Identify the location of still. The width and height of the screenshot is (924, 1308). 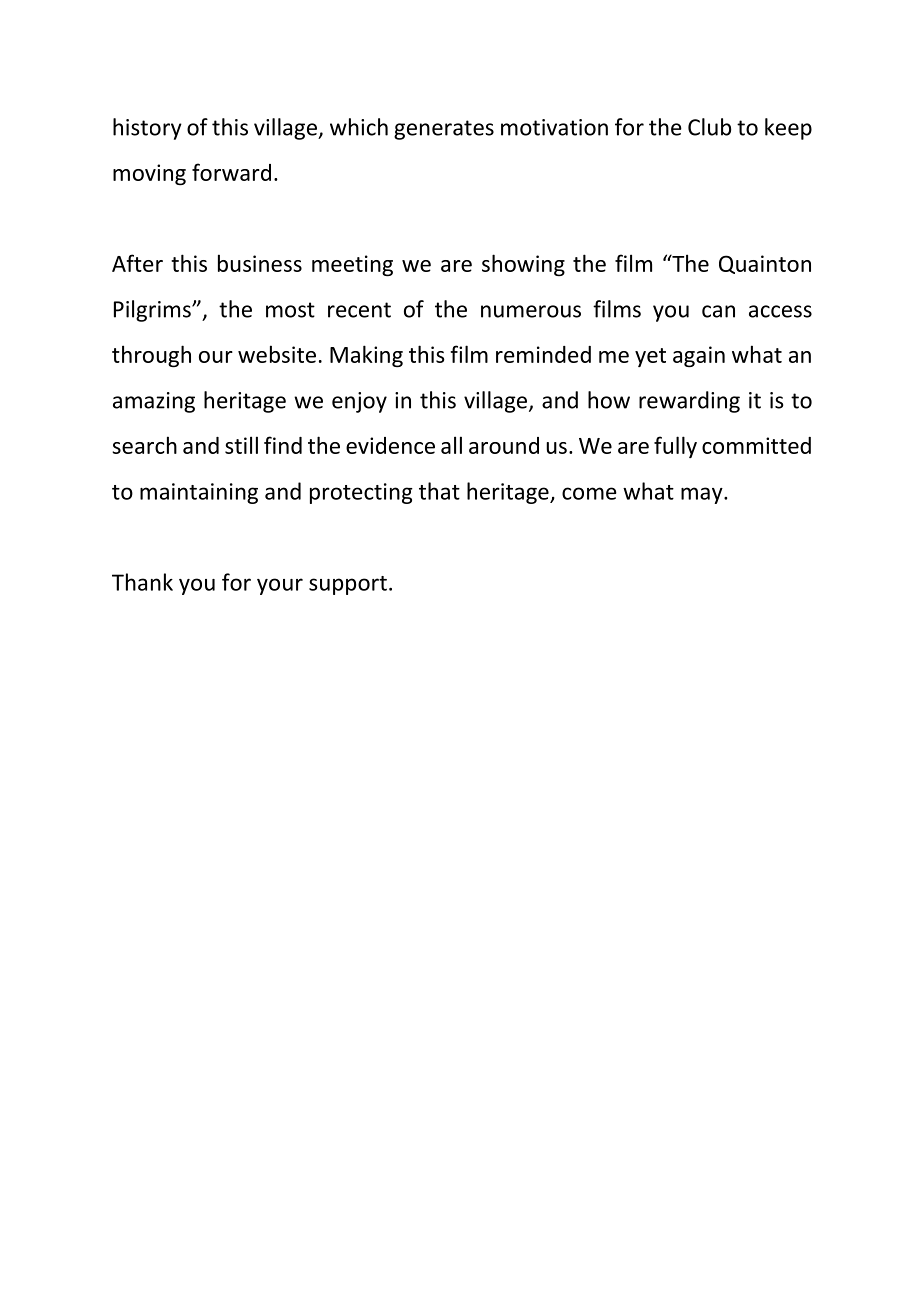
(241, 445).
